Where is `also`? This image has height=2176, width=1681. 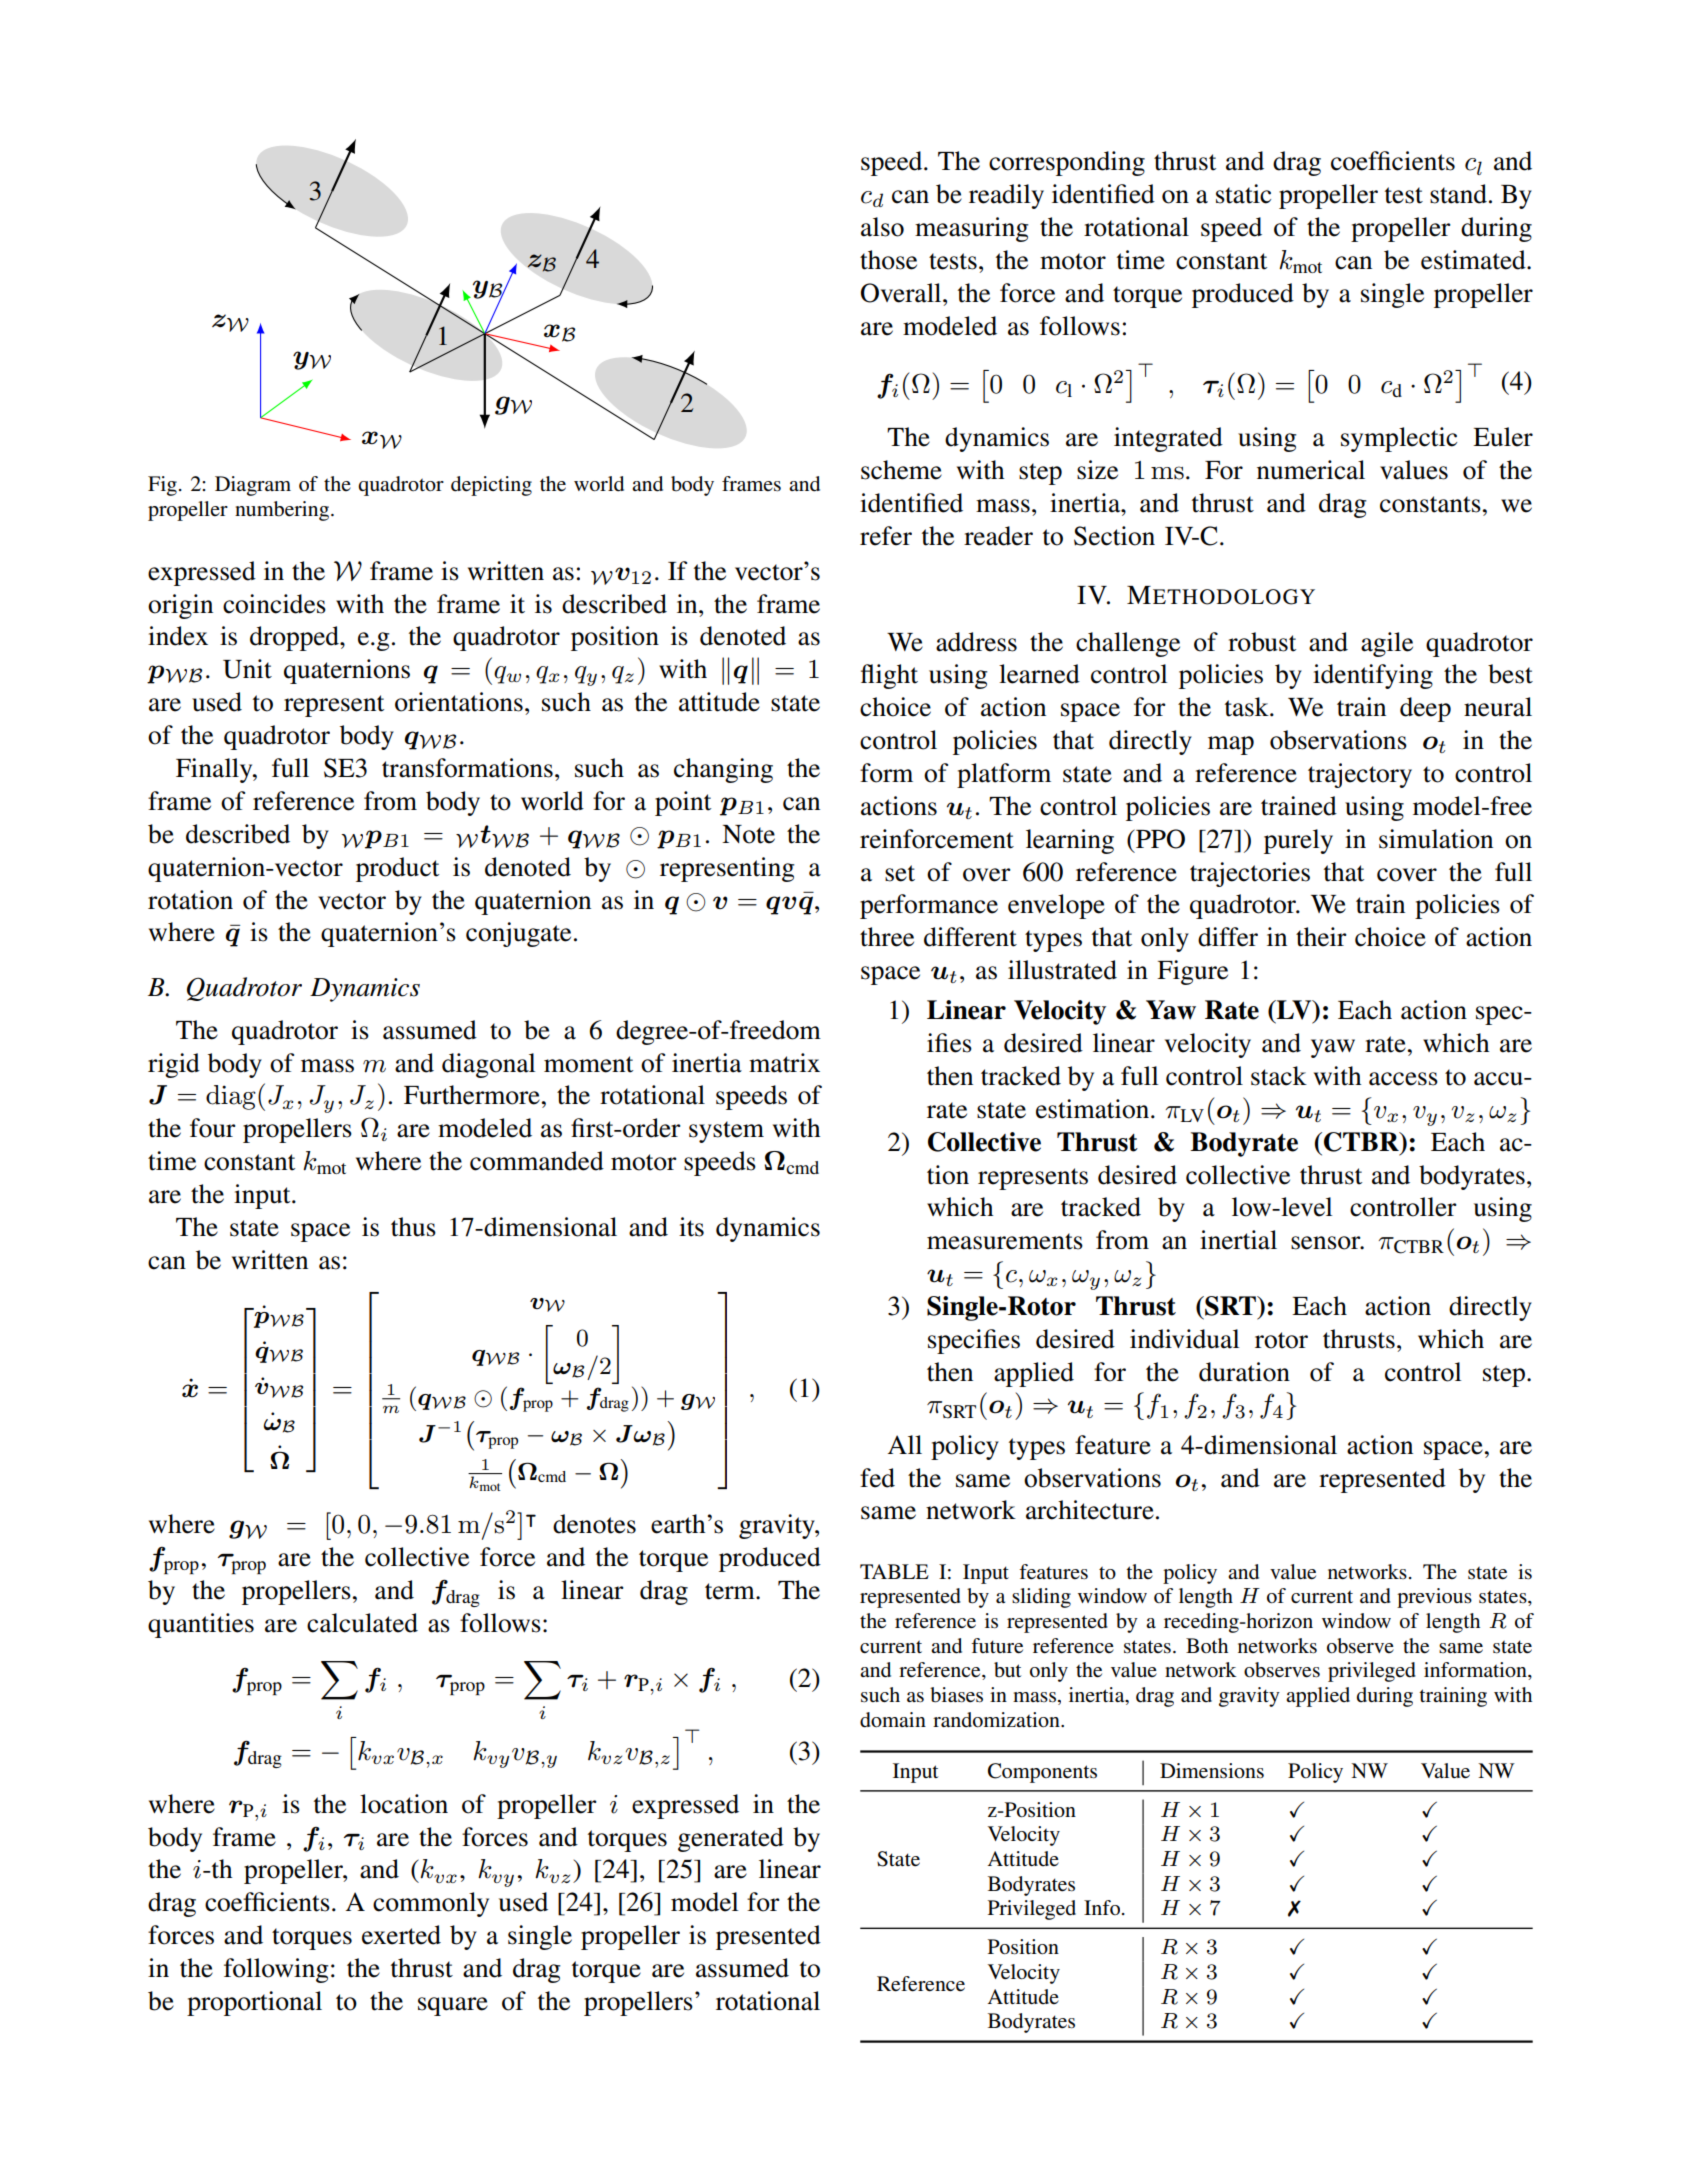
also is located at coordinates (882, 227).
